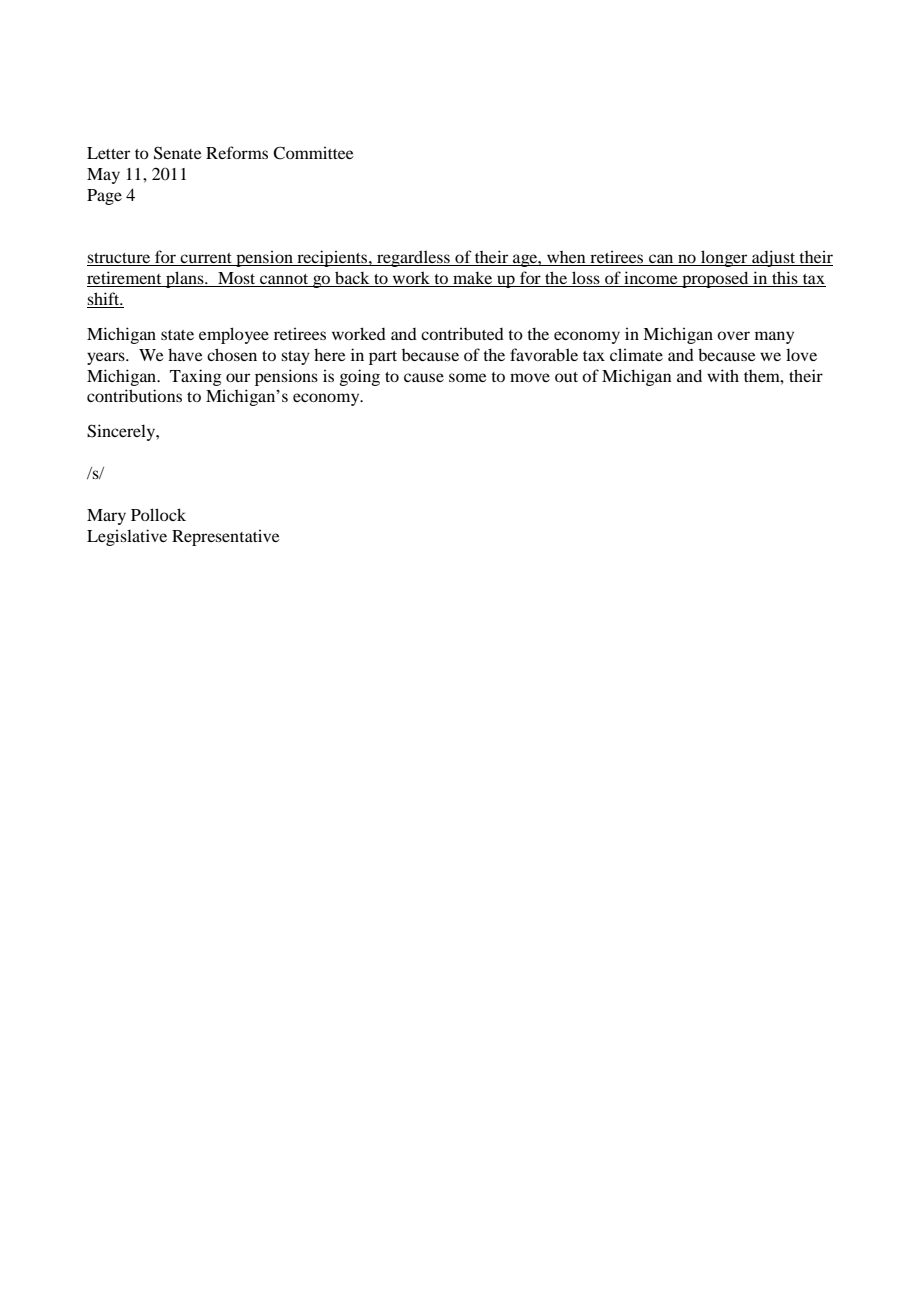 This image has width=924, height=1308. I want to click on Senate, so click(178, 153).
